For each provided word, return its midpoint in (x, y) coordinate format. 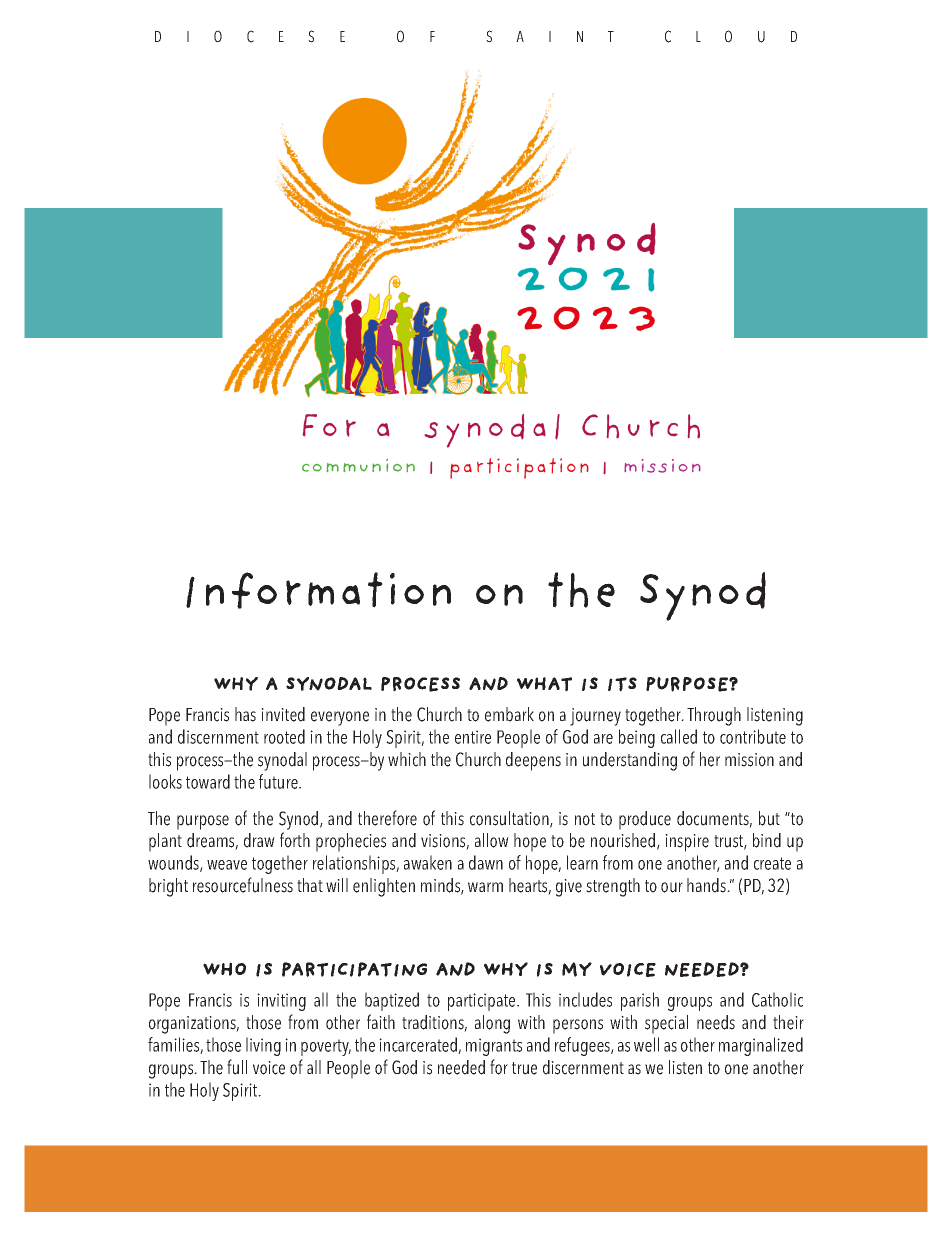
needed (461, 1067)
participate (483, 1002)
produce (645, 820)
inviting (281, 1002)
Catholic (777, 999)
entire (473, 737)
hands (707, 885)
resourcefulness (243, 885)
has (245, 714)
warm (485, 887)
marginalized (761, 1046)
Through (714, 716)
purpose (203, 822)
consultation (510, 819)
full (237, 1067)
